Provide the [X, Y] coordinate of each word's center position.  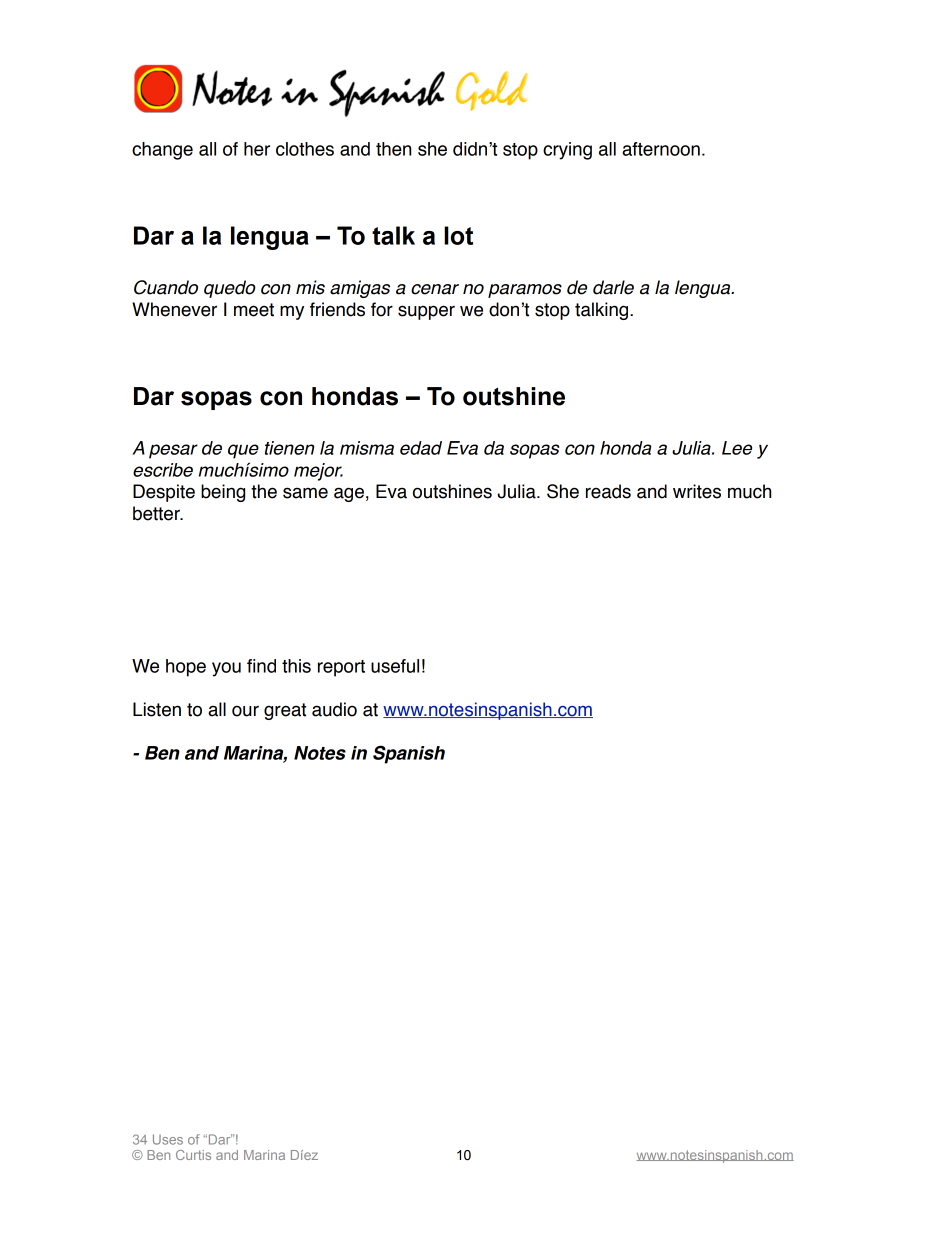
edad [421, 448]
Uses [168, 1139]
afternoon [661, 149]
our [245, 711]
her [257, 149]
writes [697, 491]
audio [334, 709]
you [226, 669]
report [341, 668]
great [285, 711]
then [393, 149]
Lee [737, 448]
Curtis [193, 1155]
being [223, 493]
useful [395, 666]
